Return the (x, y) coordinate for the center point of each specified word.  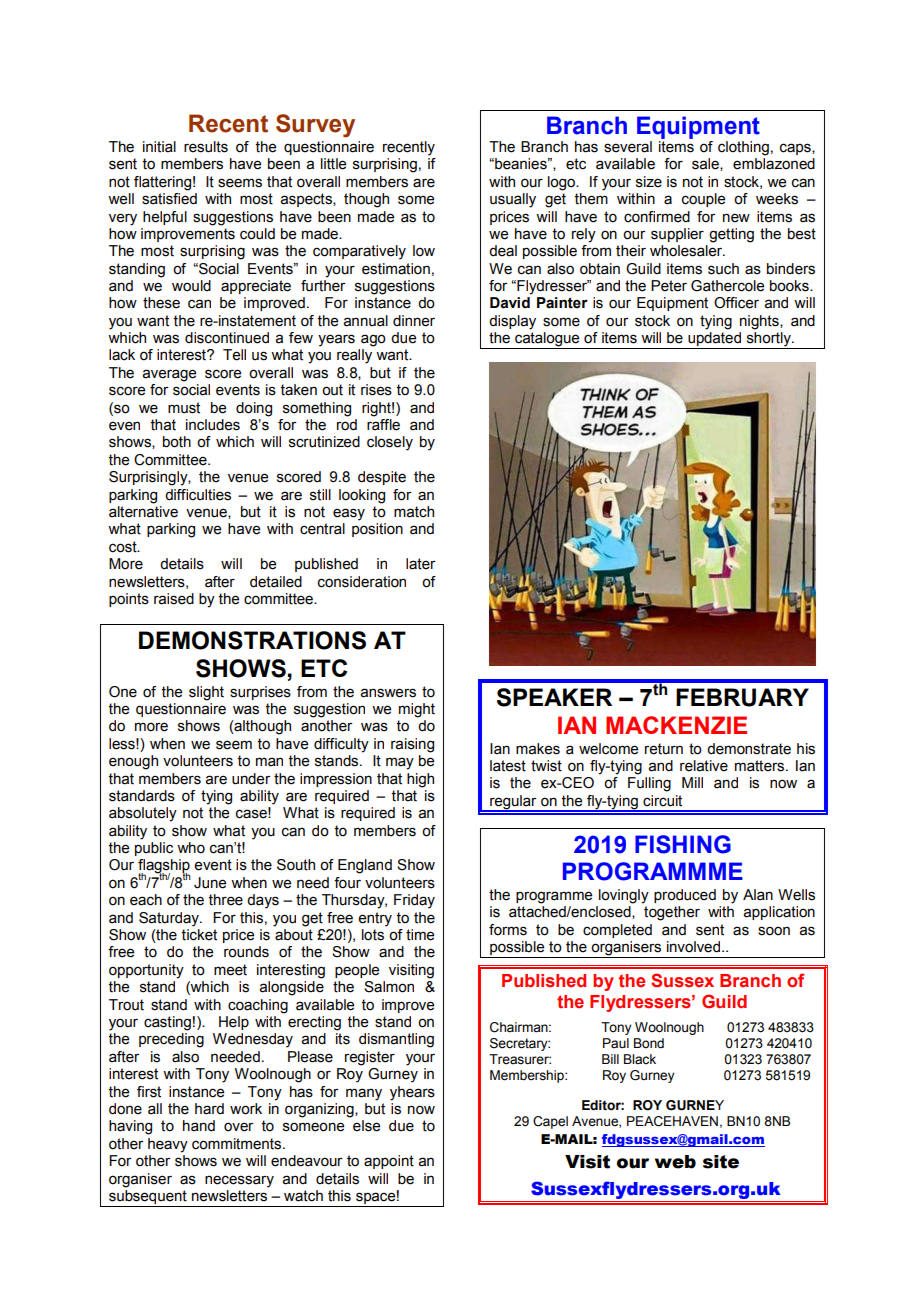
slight (206, 693)
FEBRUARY (742, 697)
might (417, 710)
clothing (743, 148)
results (206, 147)
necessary (239, 1181)
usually (513, 200)
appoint (389, 1162)
